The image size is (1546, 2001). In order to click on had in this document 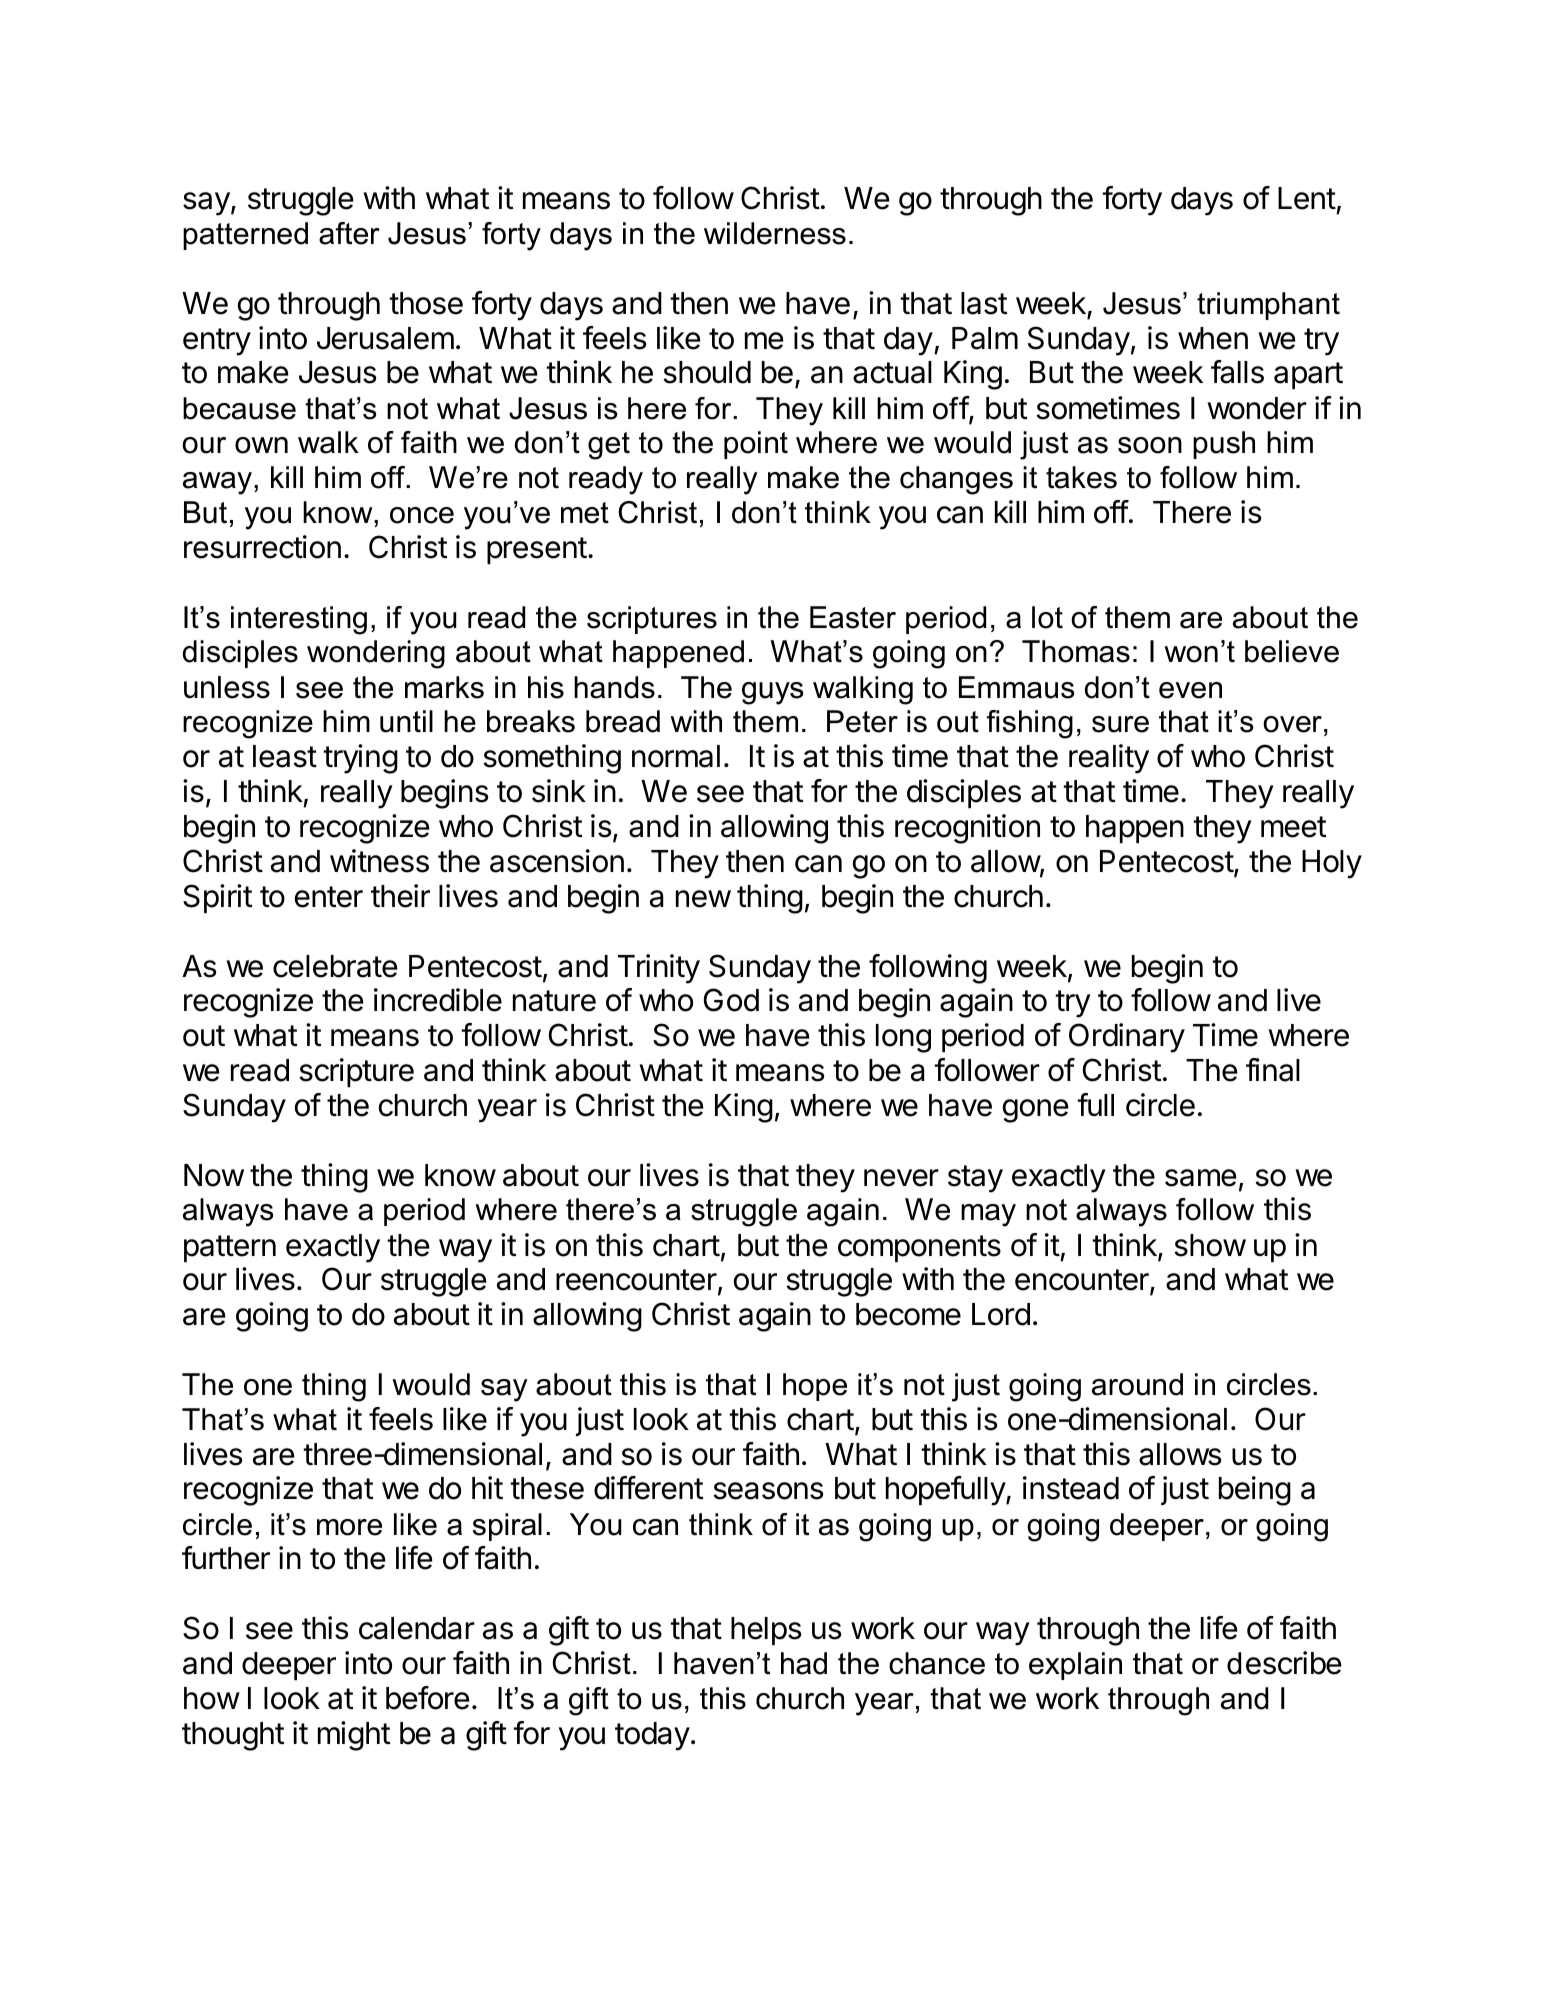, I will do `click(804, 1663)`.
